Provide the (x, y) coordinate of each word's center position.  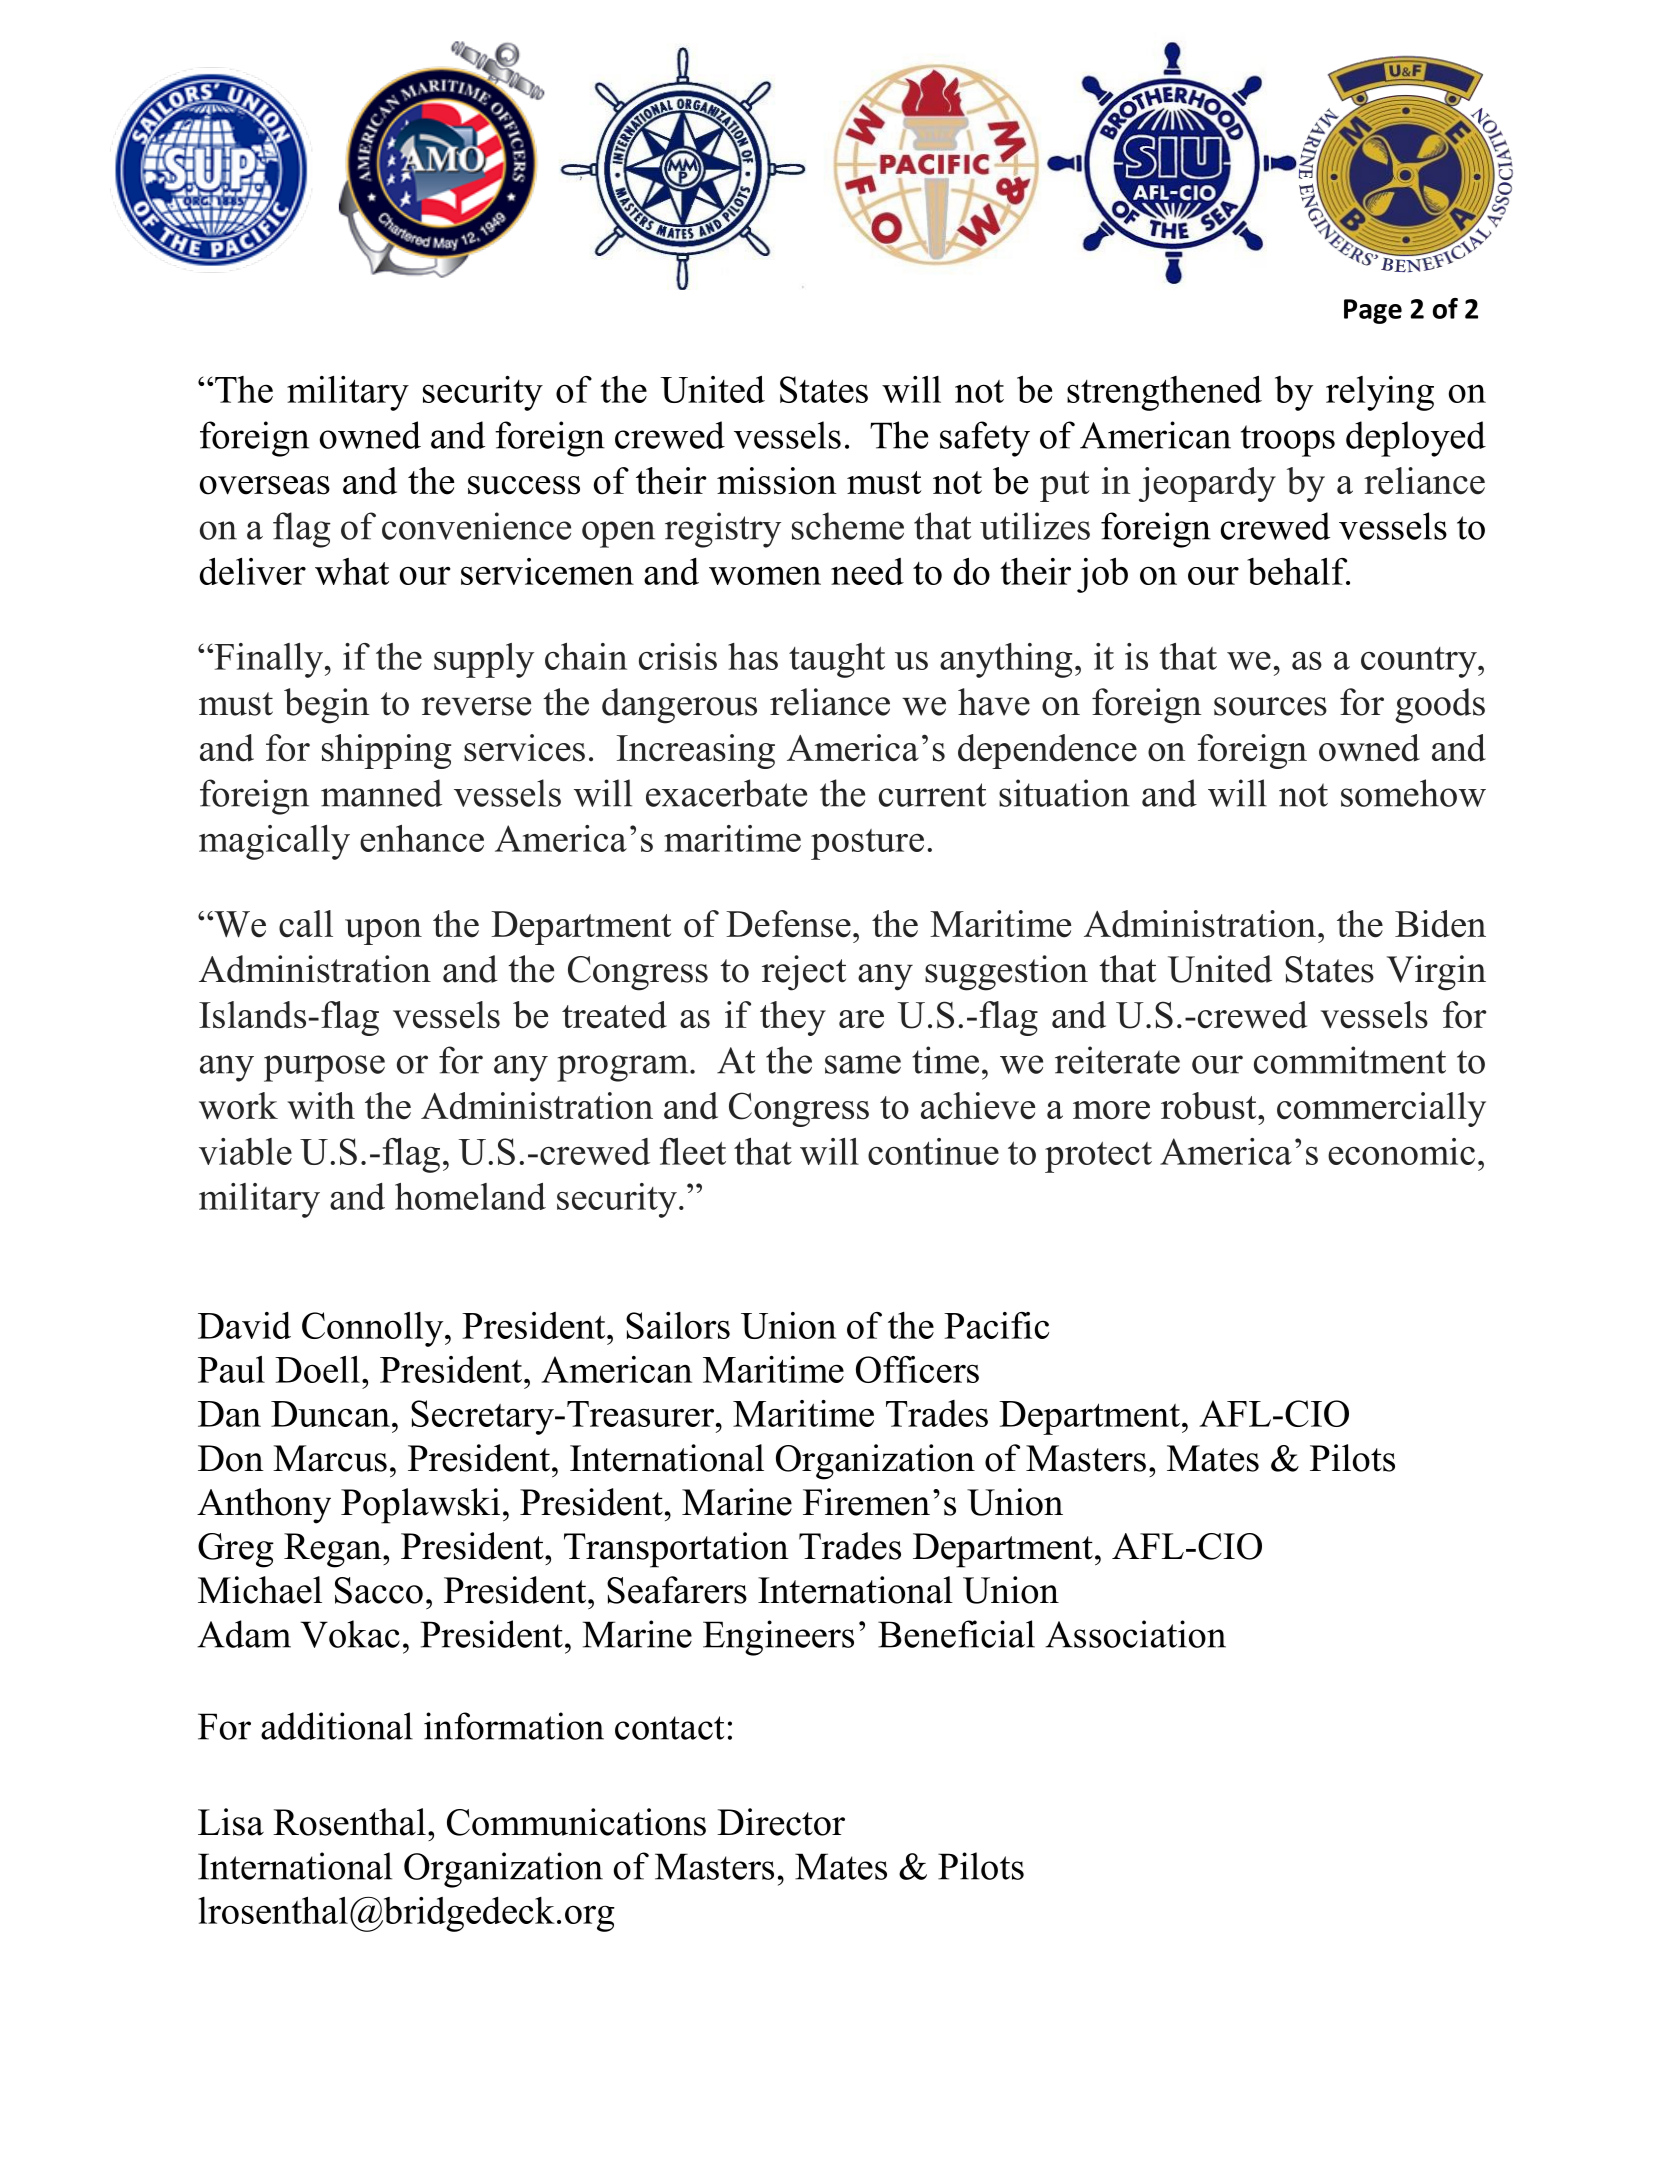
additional (337, 1726)
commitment (1350, 1060)
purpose (324, 1068)
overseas (265, 485)
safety (985, 439)
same (863, 1064)
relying (1380, 393)
